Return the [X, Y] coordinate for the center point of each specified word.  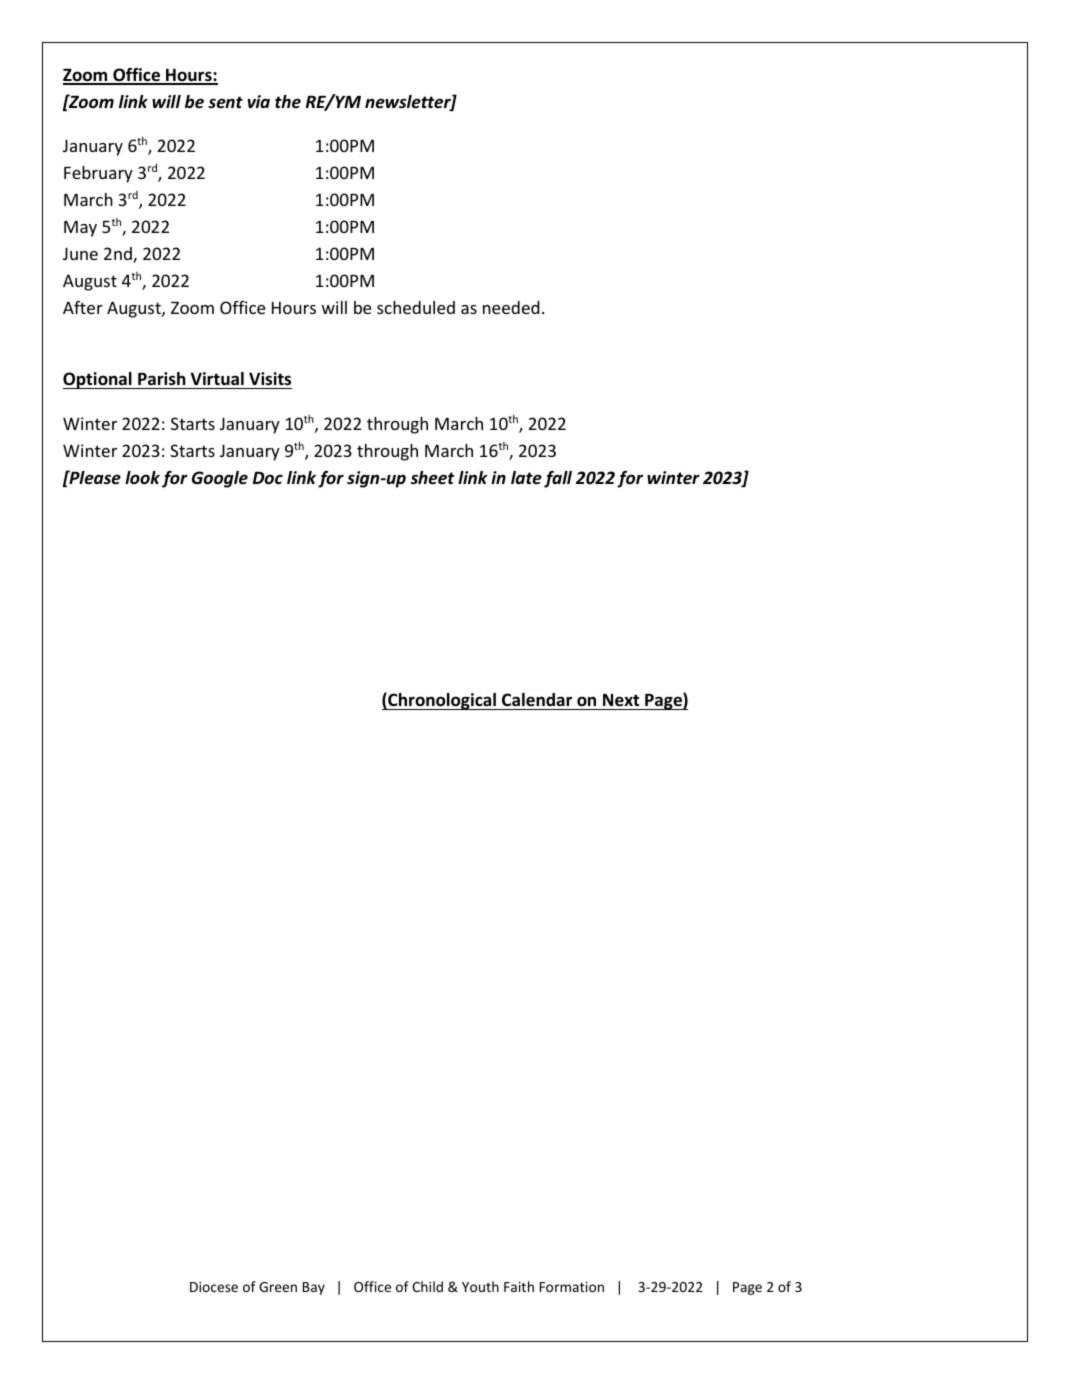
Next [621, 700]
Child [427, 1286]
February [98, 174]
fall [558, 479]
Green [278, 1287]
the [288, 101]
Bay [314, 1288]
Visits [269, 380]
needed [511, 307]
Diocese [214, 1287]
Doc [268, 478]
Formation [572, 1287]
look [142, 478]
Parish [162, 380]
